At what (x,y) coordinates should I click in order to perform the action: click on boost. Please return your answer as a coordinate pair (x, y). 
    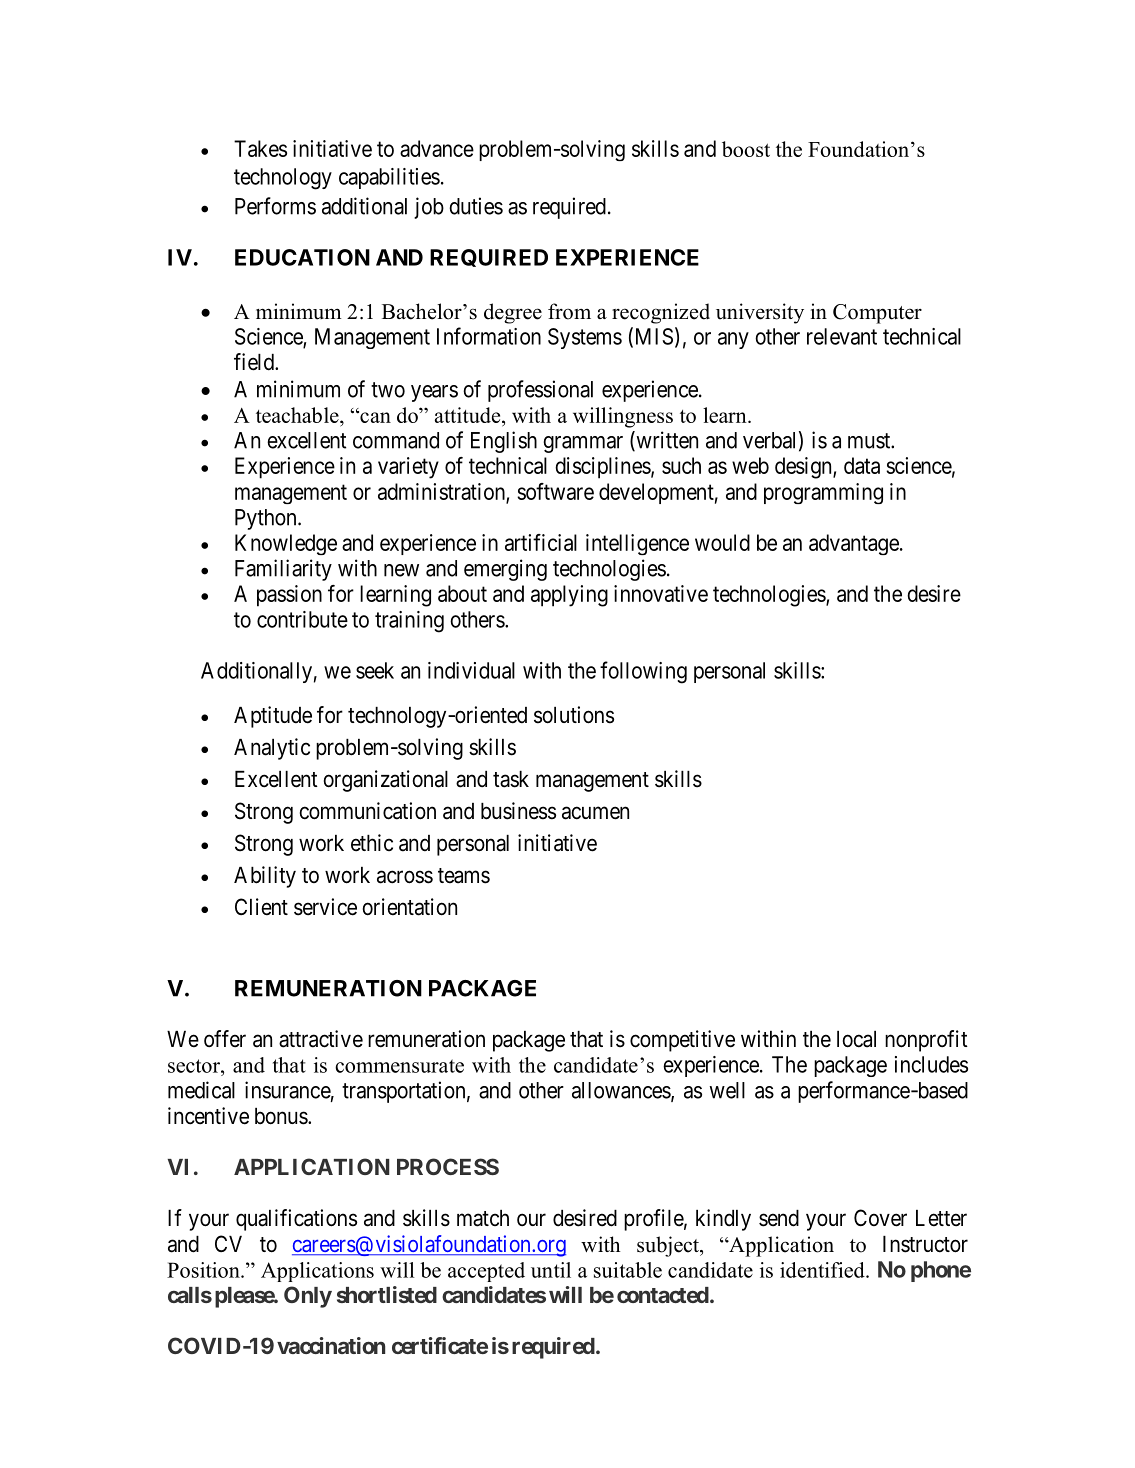
    Looking at the image, I should click on (746, 149).
